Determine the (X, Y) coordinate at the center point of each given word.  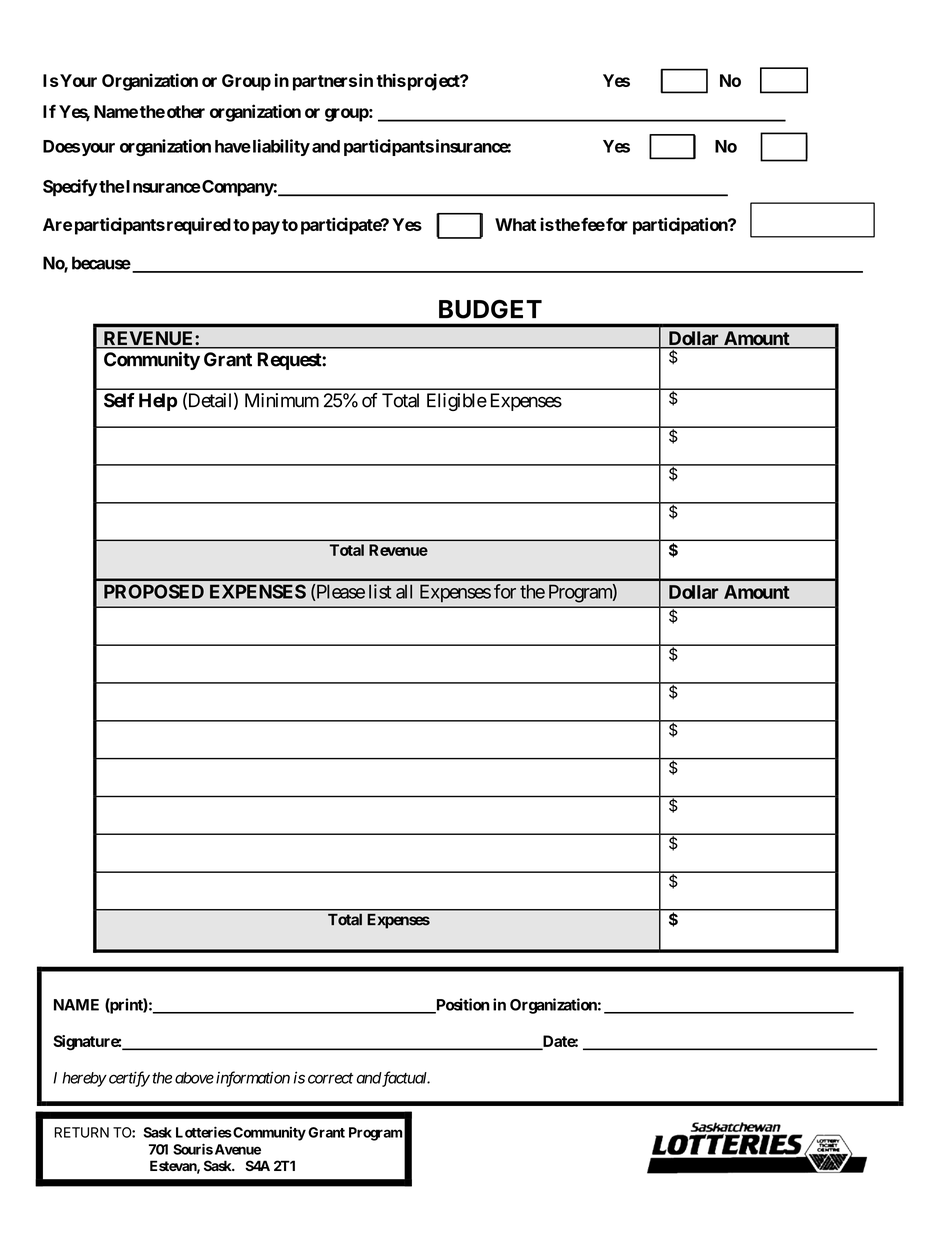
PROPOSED (154, 591)
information (253, 1079)
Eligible (457, 402)
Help (158, 402)
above (194, 1078)
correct (330, 1078)
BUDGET (490, 309)
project (433, 82)
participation (681, 226)
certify (128, 1079)
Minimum (282, 400)
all (404, 591)
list (380, 591)
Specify (70, 188)
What (515, 224)
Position (462, 1005)
